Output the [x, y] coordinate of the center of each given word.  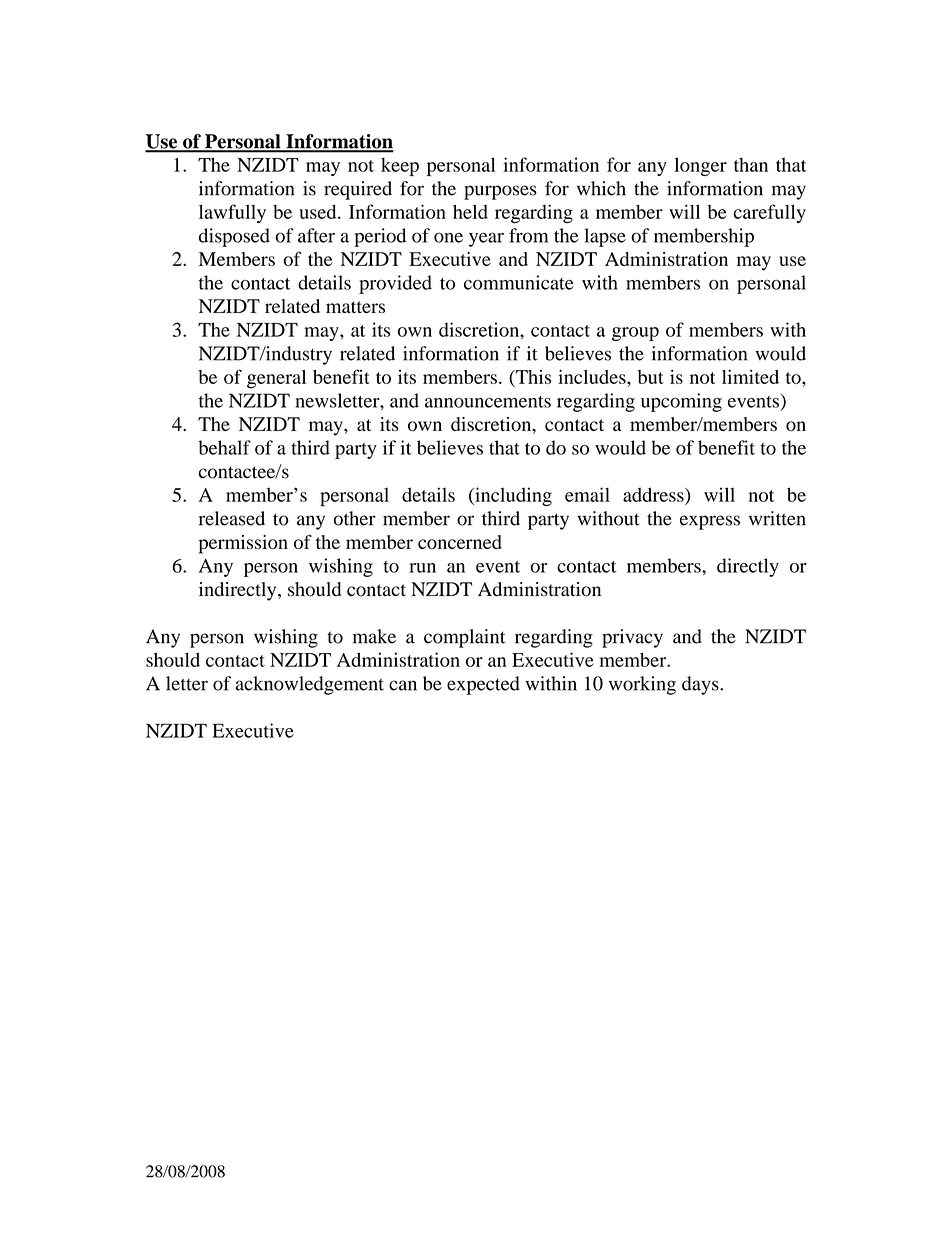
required [358, 190]
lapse [605, 237]
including [512, 496]
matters [355, 307]
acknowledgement [309, 685]
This [532, 377]
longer [701, 166]
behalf [224, 447]
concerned [460, 542]
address [654, 494]
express [710, 522]
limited [750, 376]
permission [243, 544]
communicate [519, 282]
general [276, 379]
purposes [500, 192]
